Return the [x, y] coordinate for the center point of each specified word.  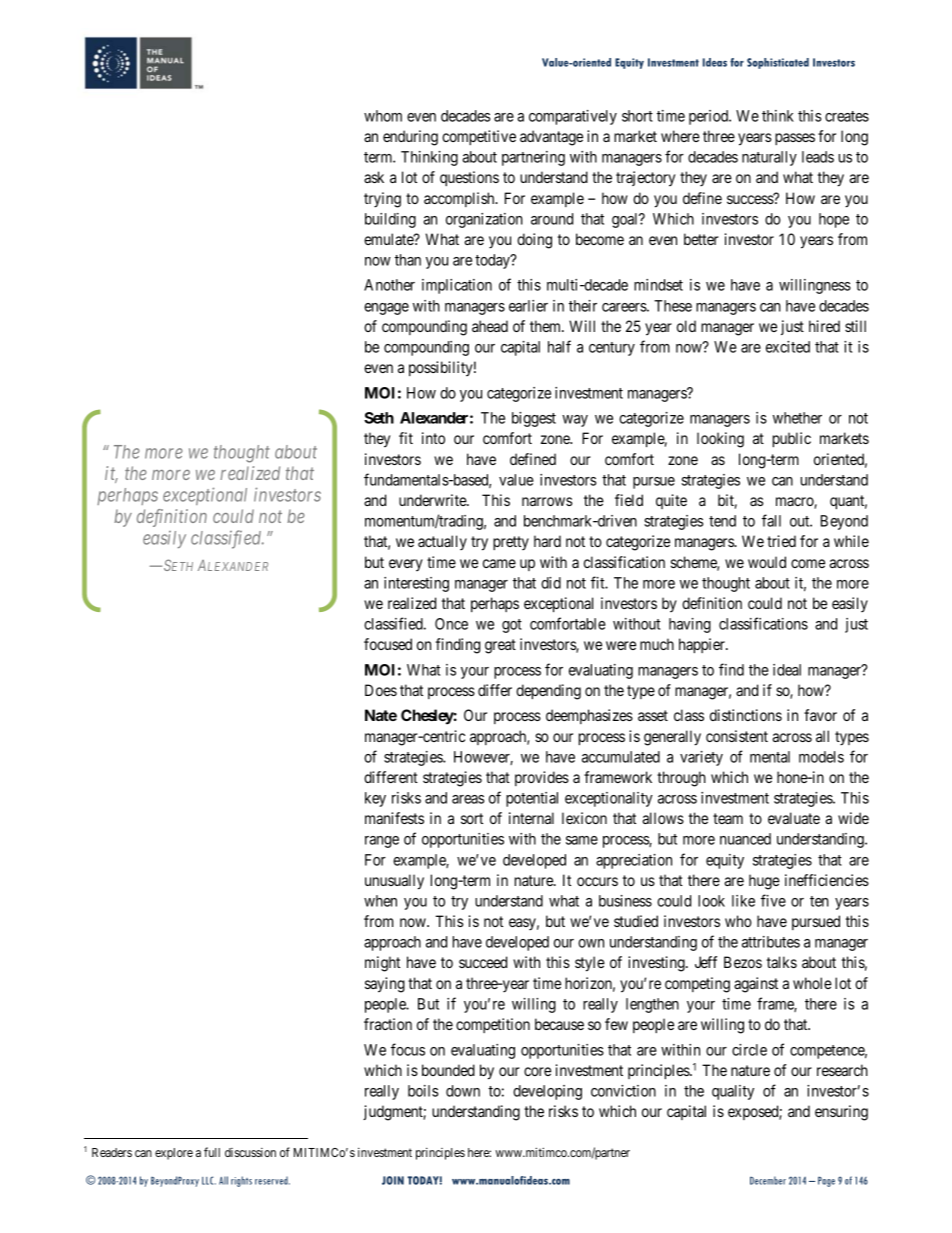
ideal [787, 670]
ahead [490, 326]
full [212, 1152]
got [512, 626]
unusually [394, 882]
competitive [479, 137]
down [463, 1091]
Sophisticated [778, 63]
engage [386, 309]
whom [383, 116]
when [380, 901]
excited [788, 347]
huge [764, 882]
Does [381, 690]
